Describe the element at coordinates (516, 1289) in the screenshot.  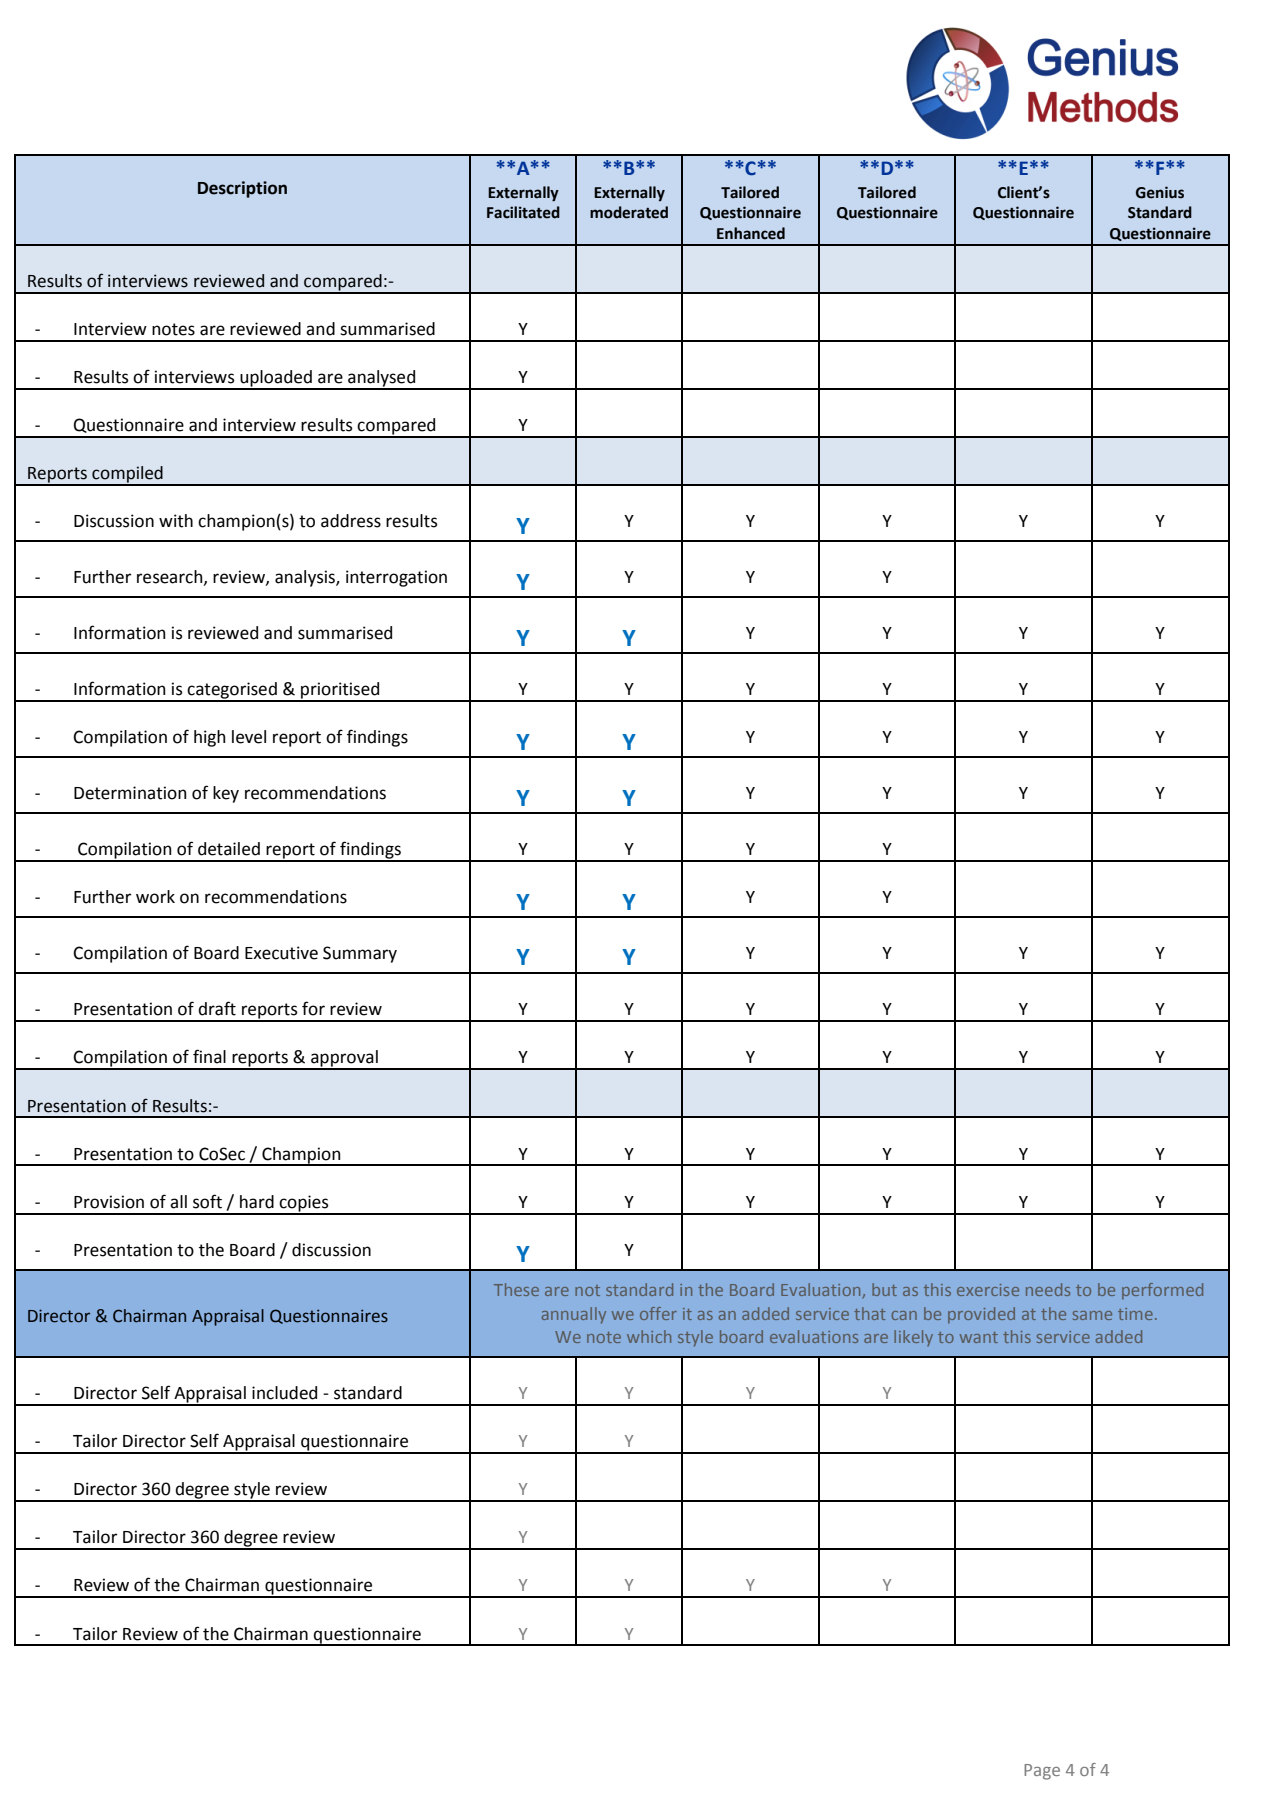
I see `These` at that location.
